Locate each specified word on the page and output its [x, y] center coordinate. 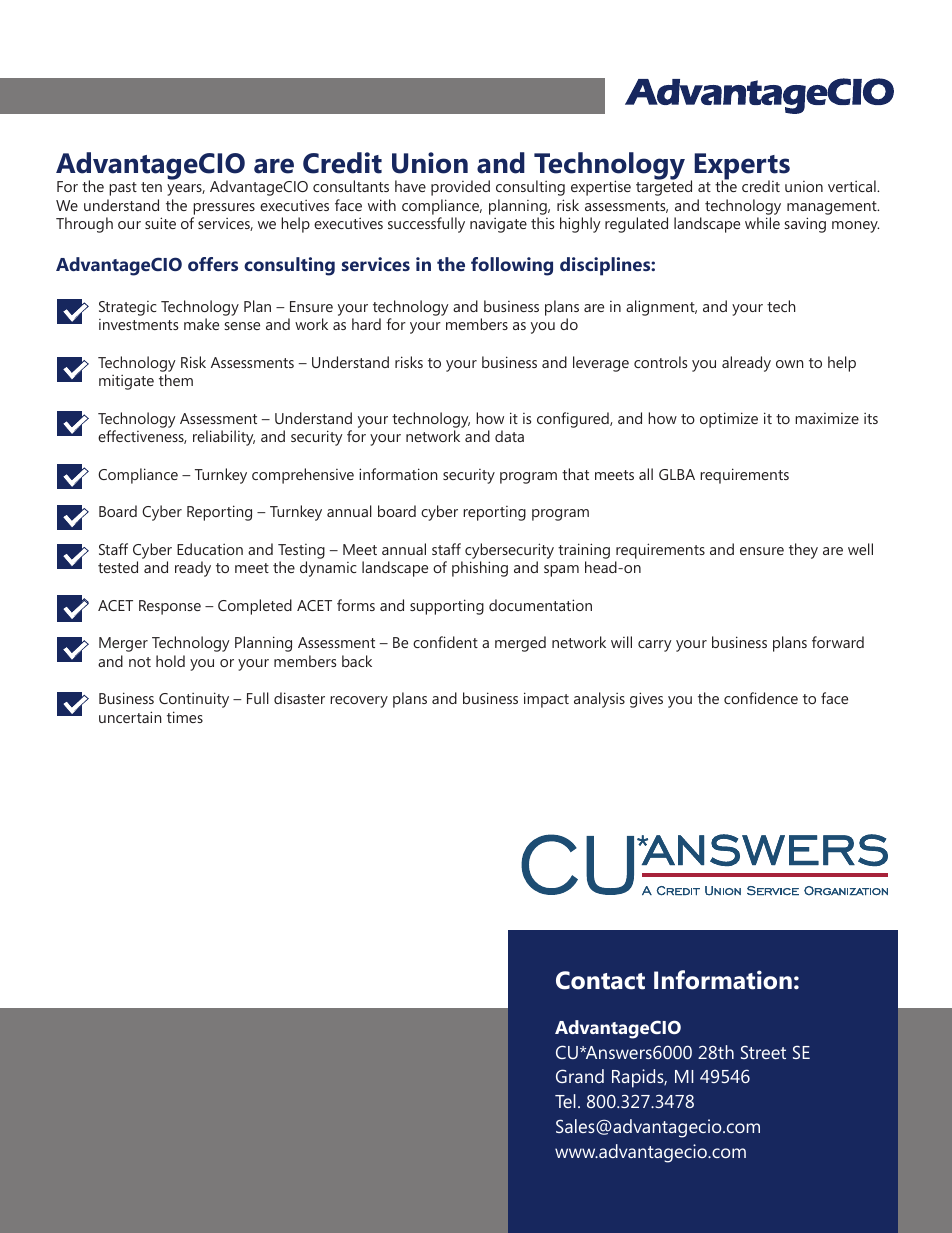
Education [210, 549]
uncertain [130, 717]
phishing [480, 569]
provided [460, 188]
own [790, 364]
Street [763, 1052]
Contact [600, 980]
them [176, 380]
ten [151, 187]
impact [546, 700]
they [803, 551]
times [185, 717]
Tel [565, 1101]
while [762, 223]
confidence [761, 698]
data [509, 436]
